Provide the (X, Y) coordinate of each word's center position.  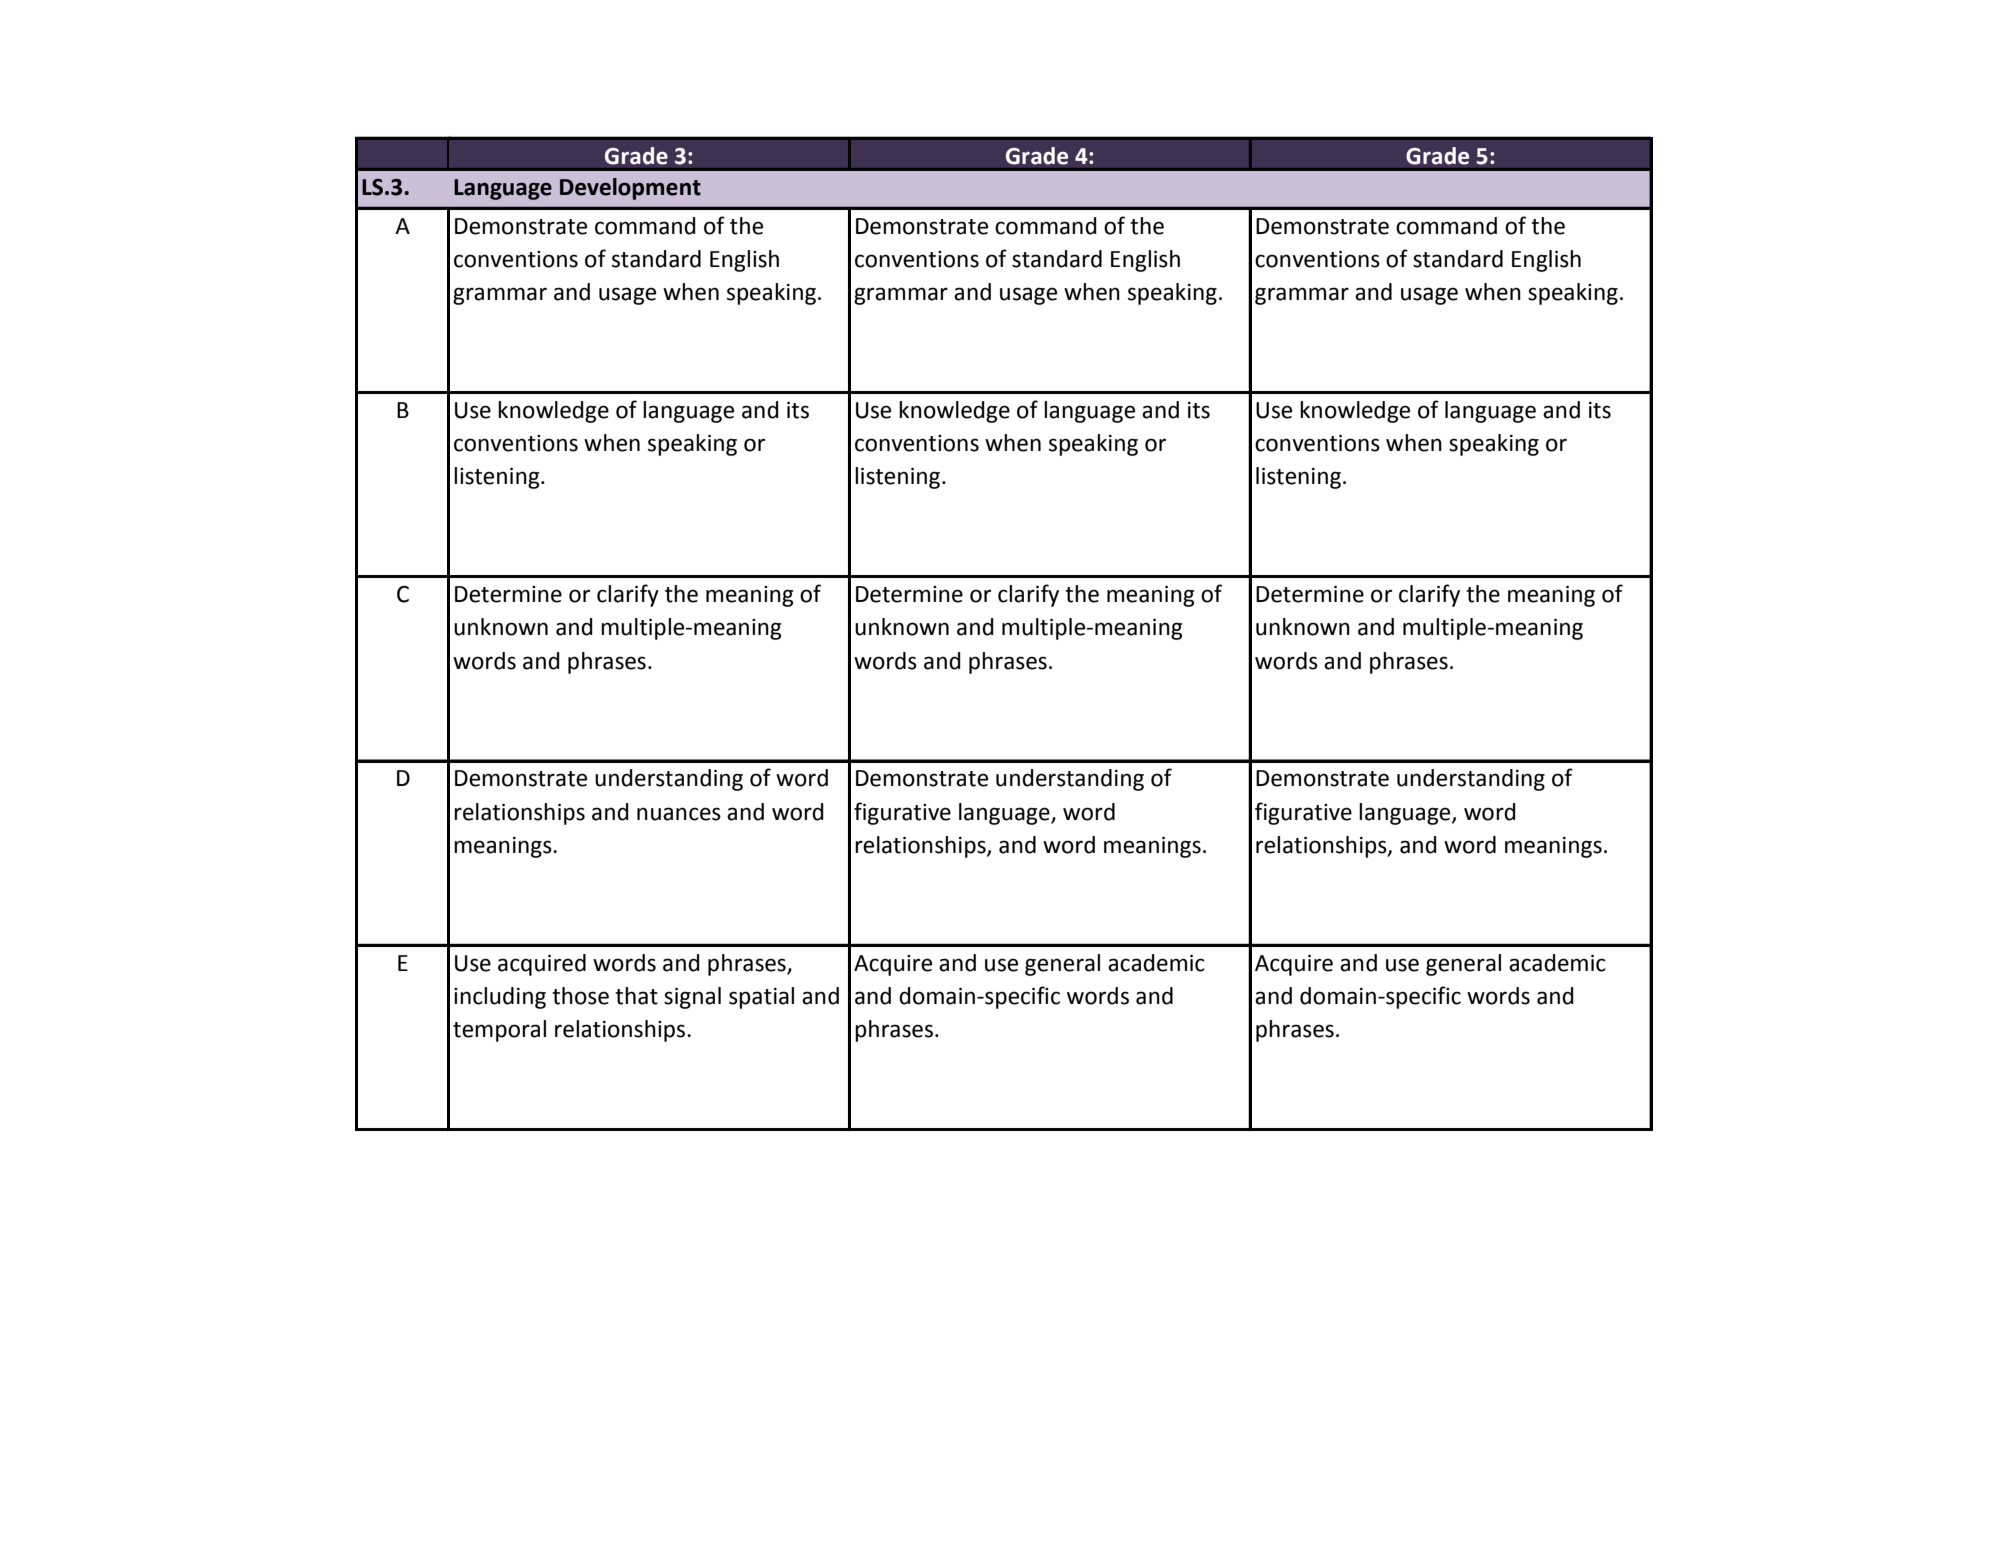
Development (630, 189)
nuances (679, 814)
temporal (499, 1031)
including (500, 998)
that (636, 996)
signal (692, 998)
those (580, 996)
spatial (761, 998)
